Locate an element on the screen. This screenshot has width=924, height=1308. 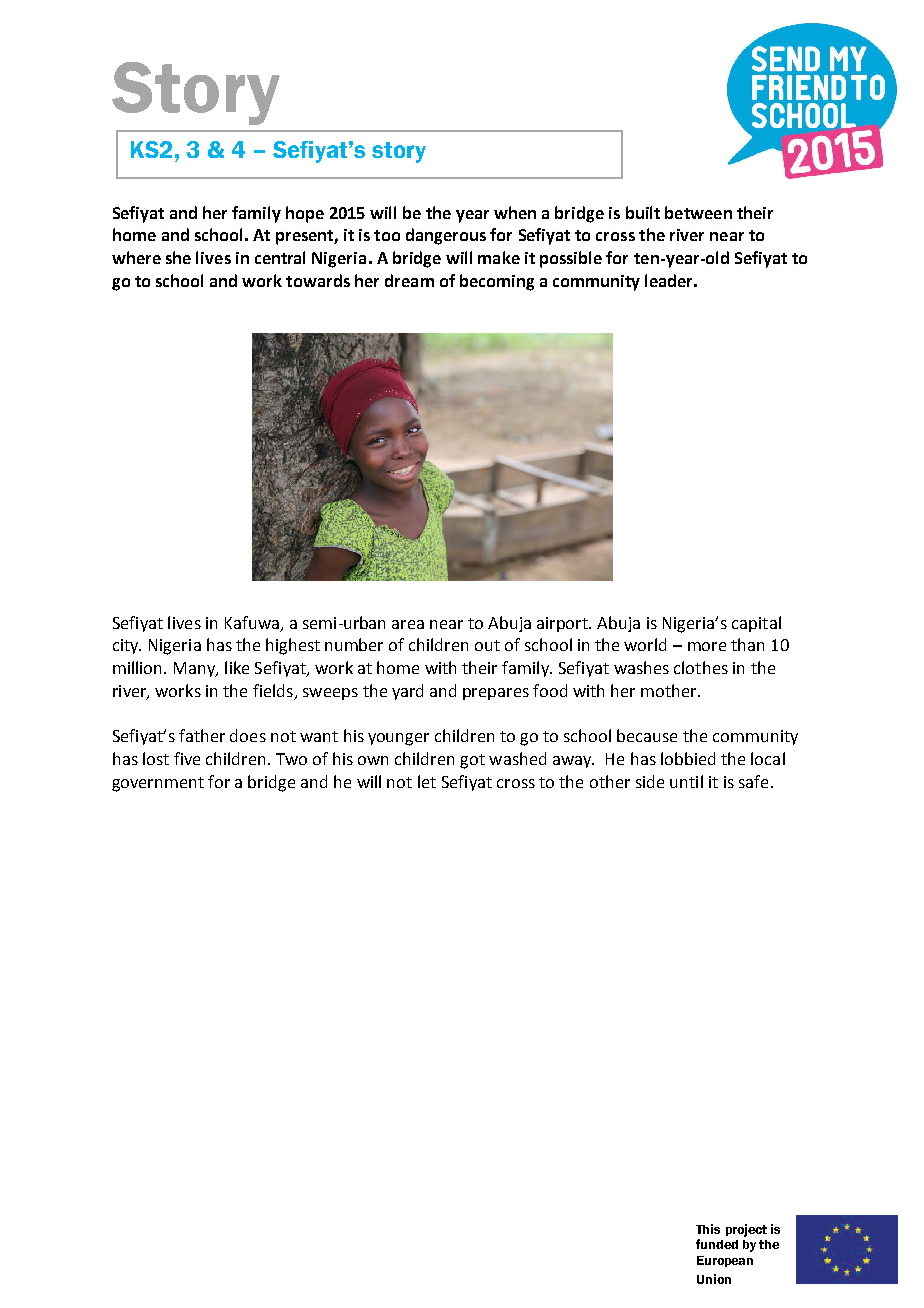
let is located at coordinates (427, 781).
